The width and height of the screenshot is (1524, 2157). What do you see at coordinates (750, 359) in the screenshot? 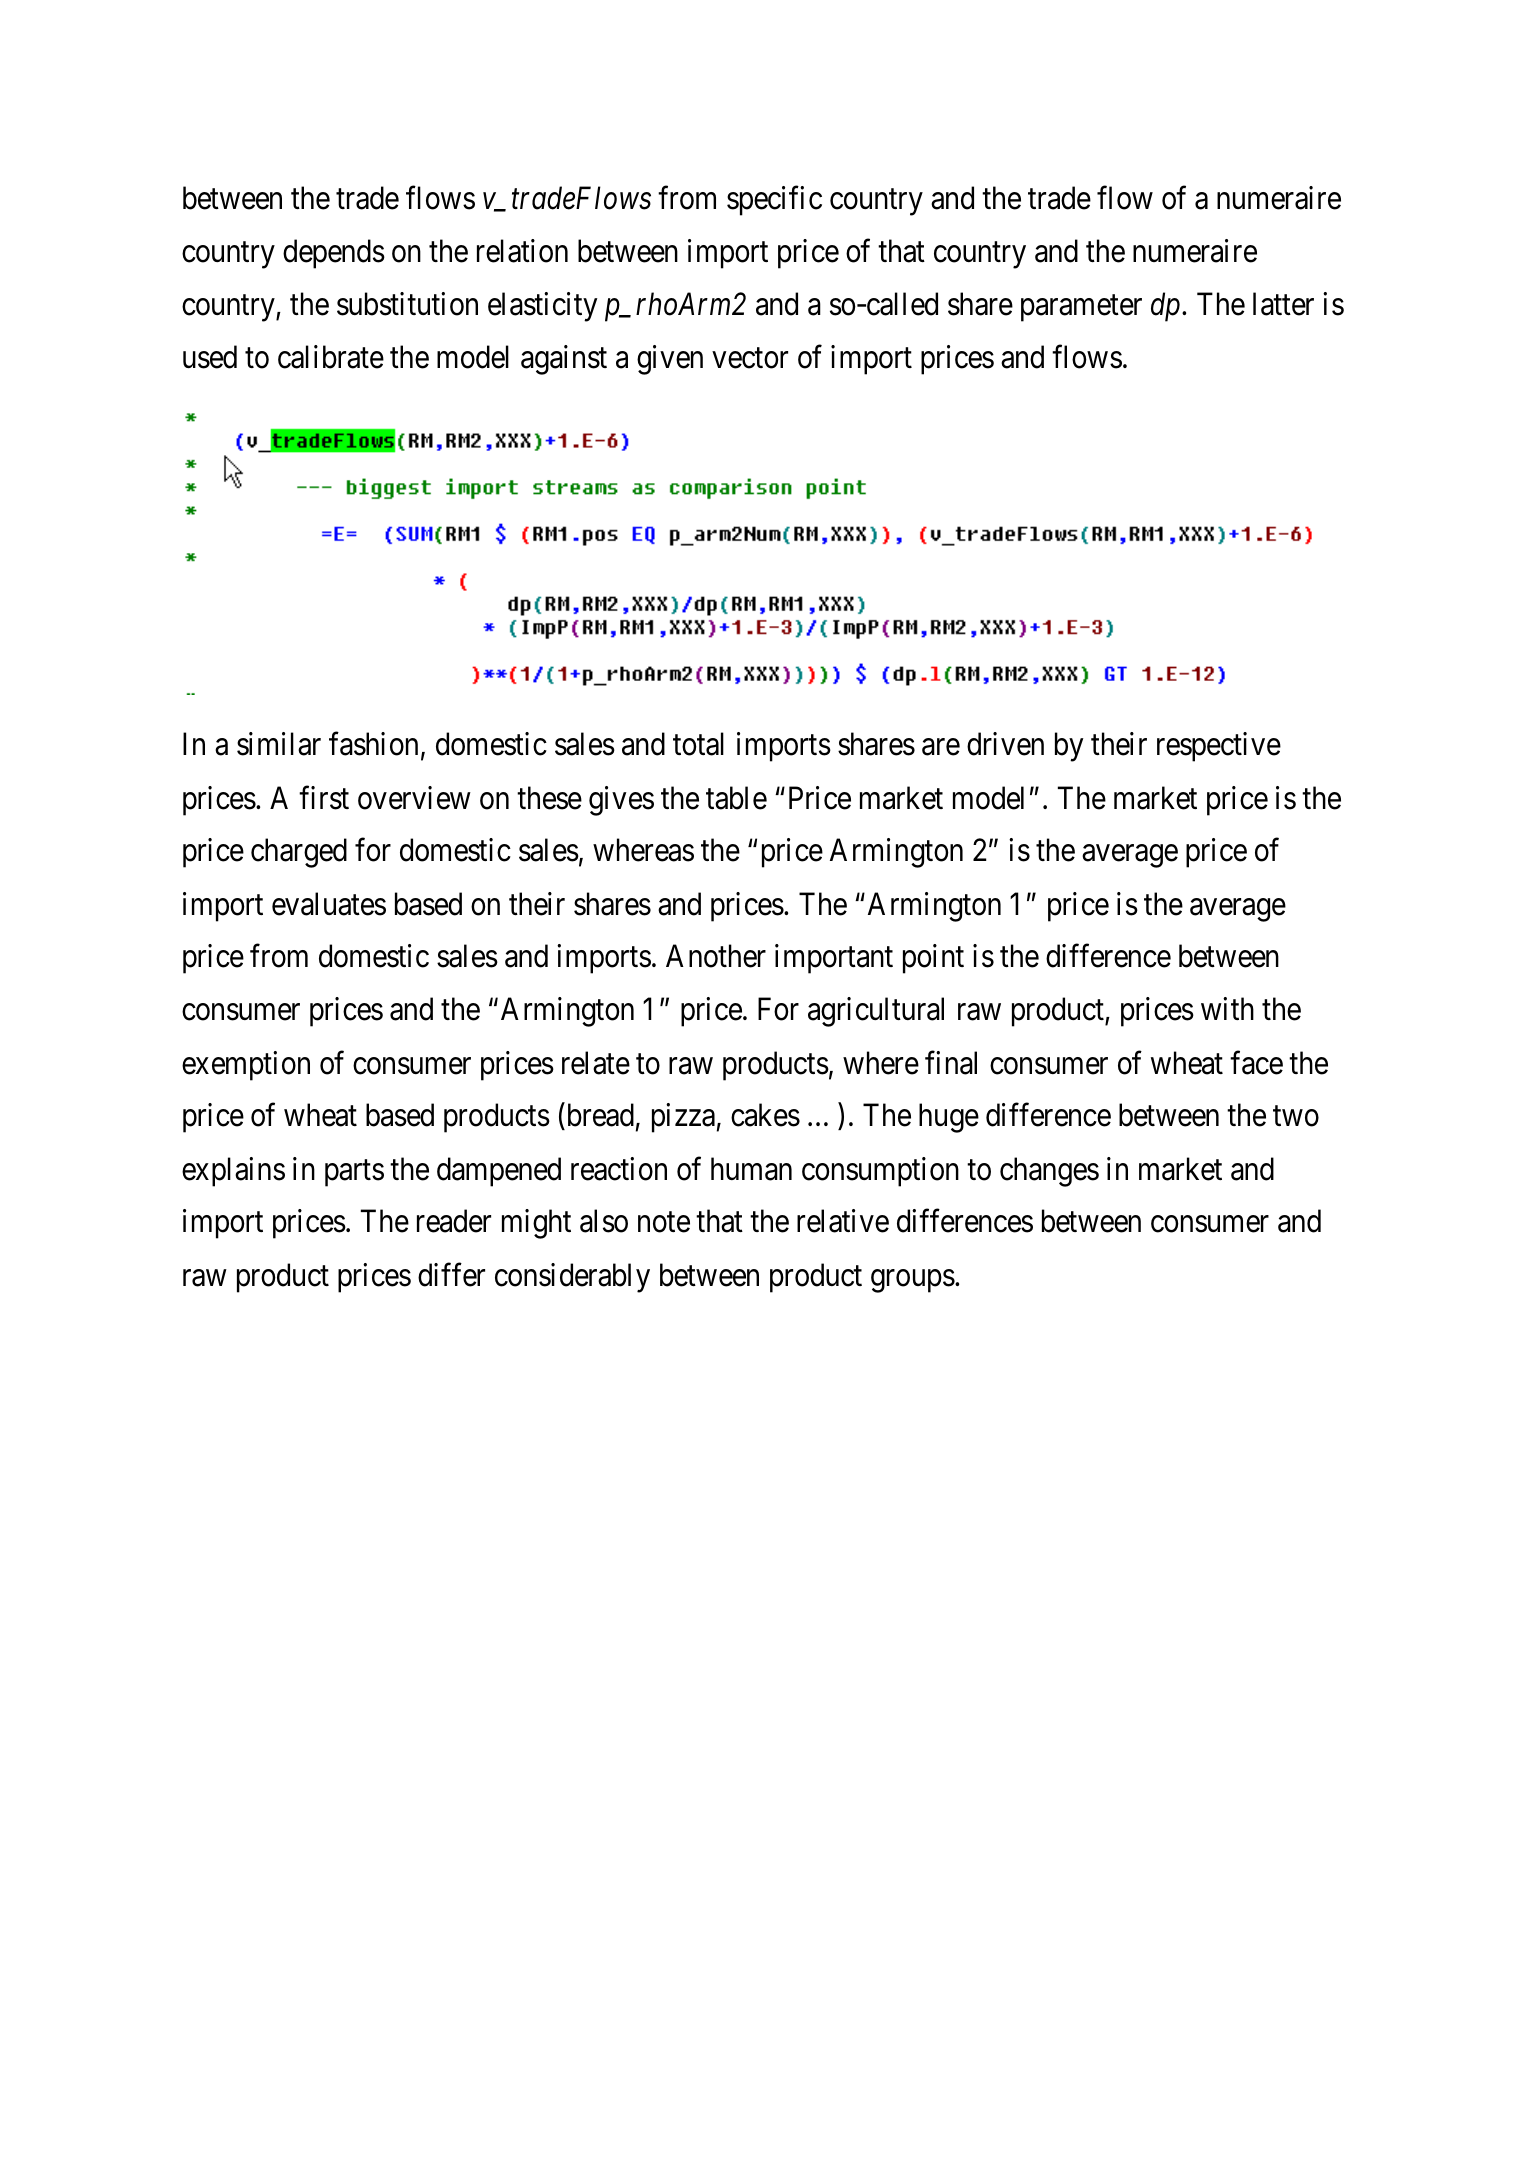
I see `vector` at bounding box center [750, 359].
